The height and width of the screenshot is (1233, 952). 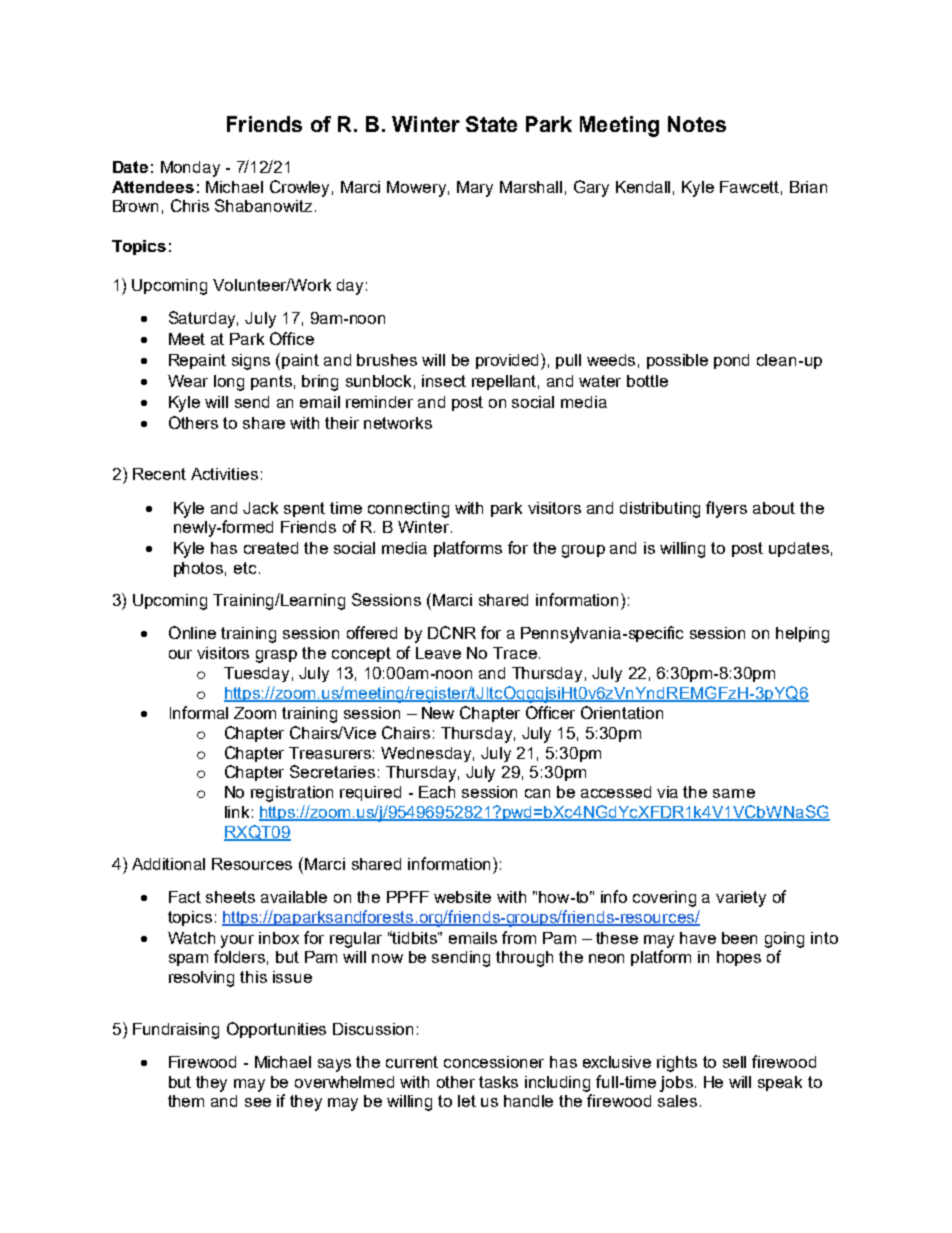 What do you see at coordinates (498, 1082) in the screenshot?
I see `tasks` at bounding box center [498, 1082].
